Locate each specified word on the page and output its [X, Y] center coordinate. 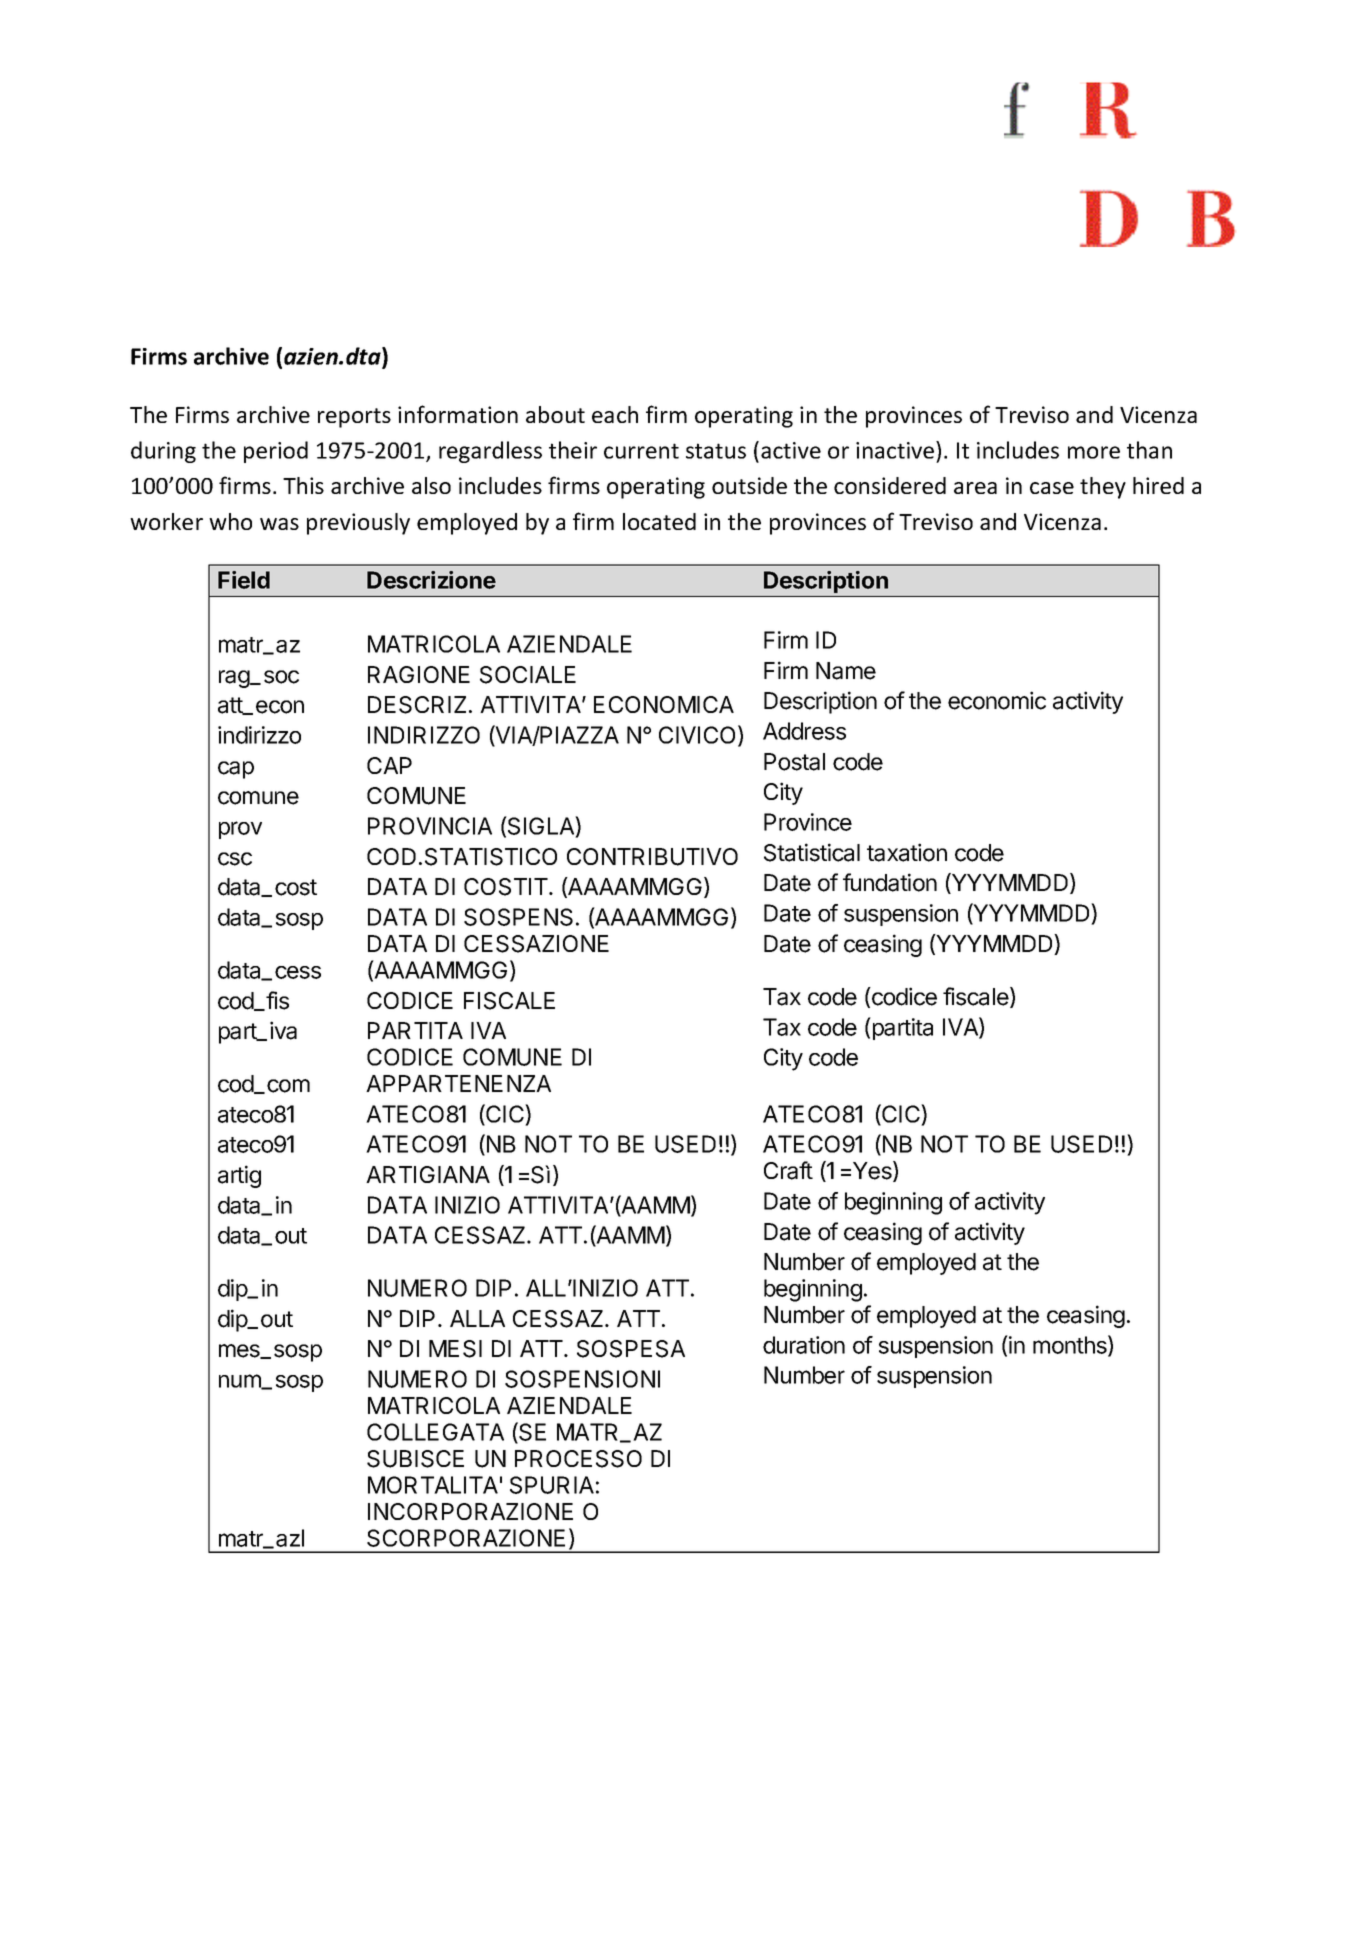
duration [804, 1345]
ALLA [477, 1318]
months [1071, 1345]
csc [235, 859]
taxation [907, 852]
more [1094, 452]
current [641, 451]
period [276, 452]
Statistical [812, 852]
